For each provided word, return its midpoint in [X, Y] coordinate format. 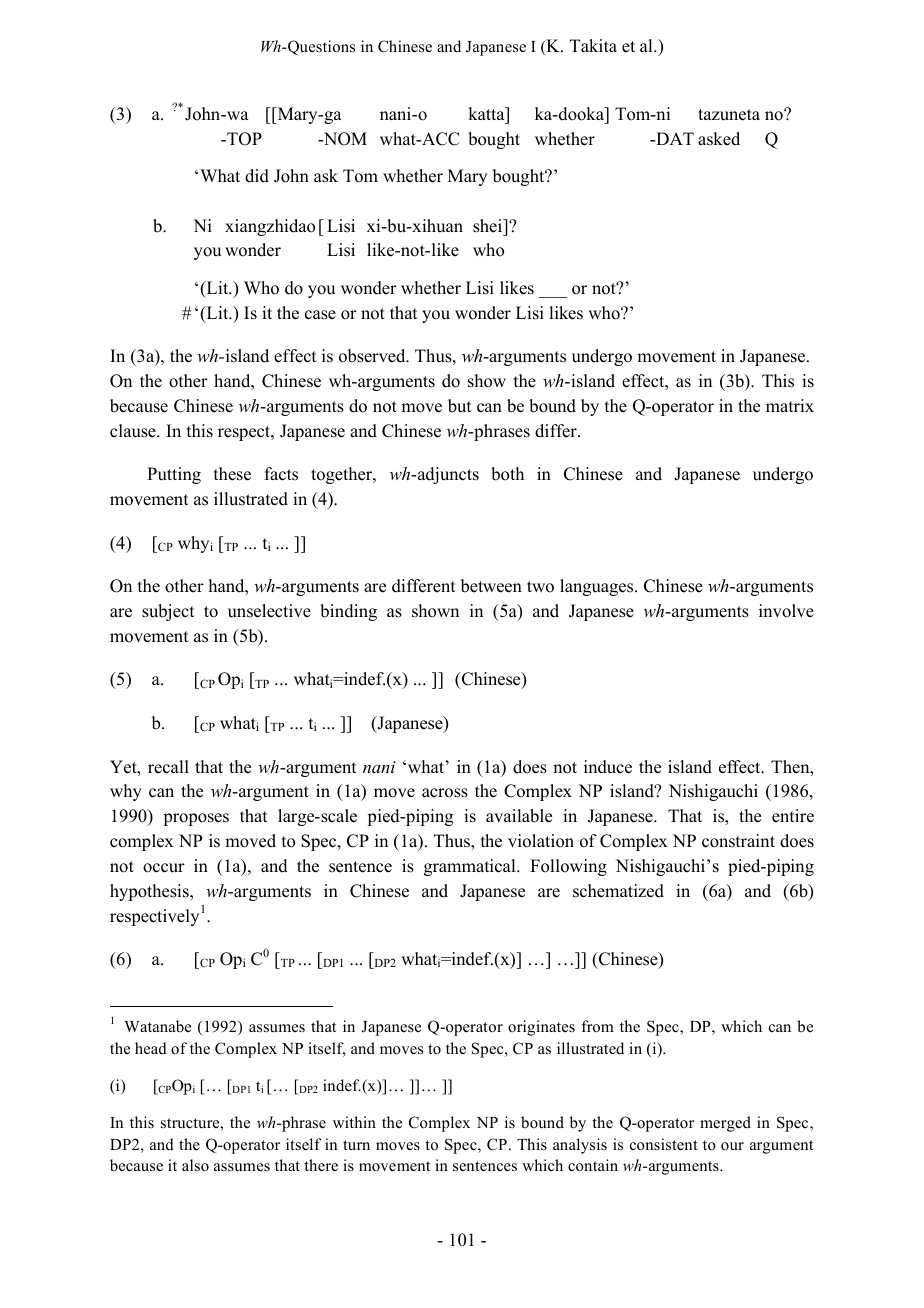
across [445, 793]
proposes [196, 819]
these [232, 474]
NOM [344, 139]
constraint [738, 841]
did [257, 176]
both [507, 474]
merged [725, 1124]
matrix [790, 405]
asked [719, 139]
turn [356, 1145]
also [195, 1165]
